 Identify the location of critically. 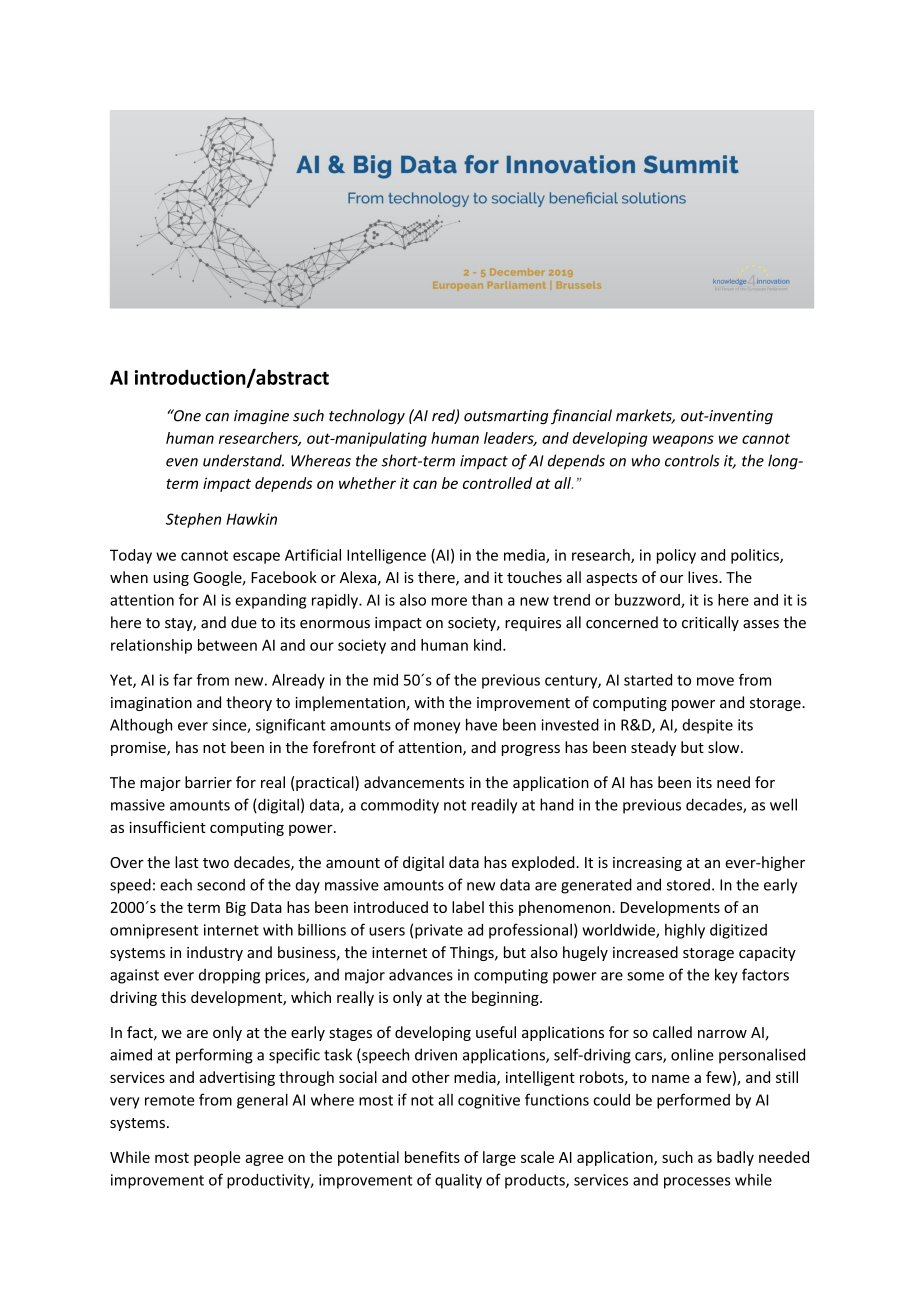
(710, 623).
